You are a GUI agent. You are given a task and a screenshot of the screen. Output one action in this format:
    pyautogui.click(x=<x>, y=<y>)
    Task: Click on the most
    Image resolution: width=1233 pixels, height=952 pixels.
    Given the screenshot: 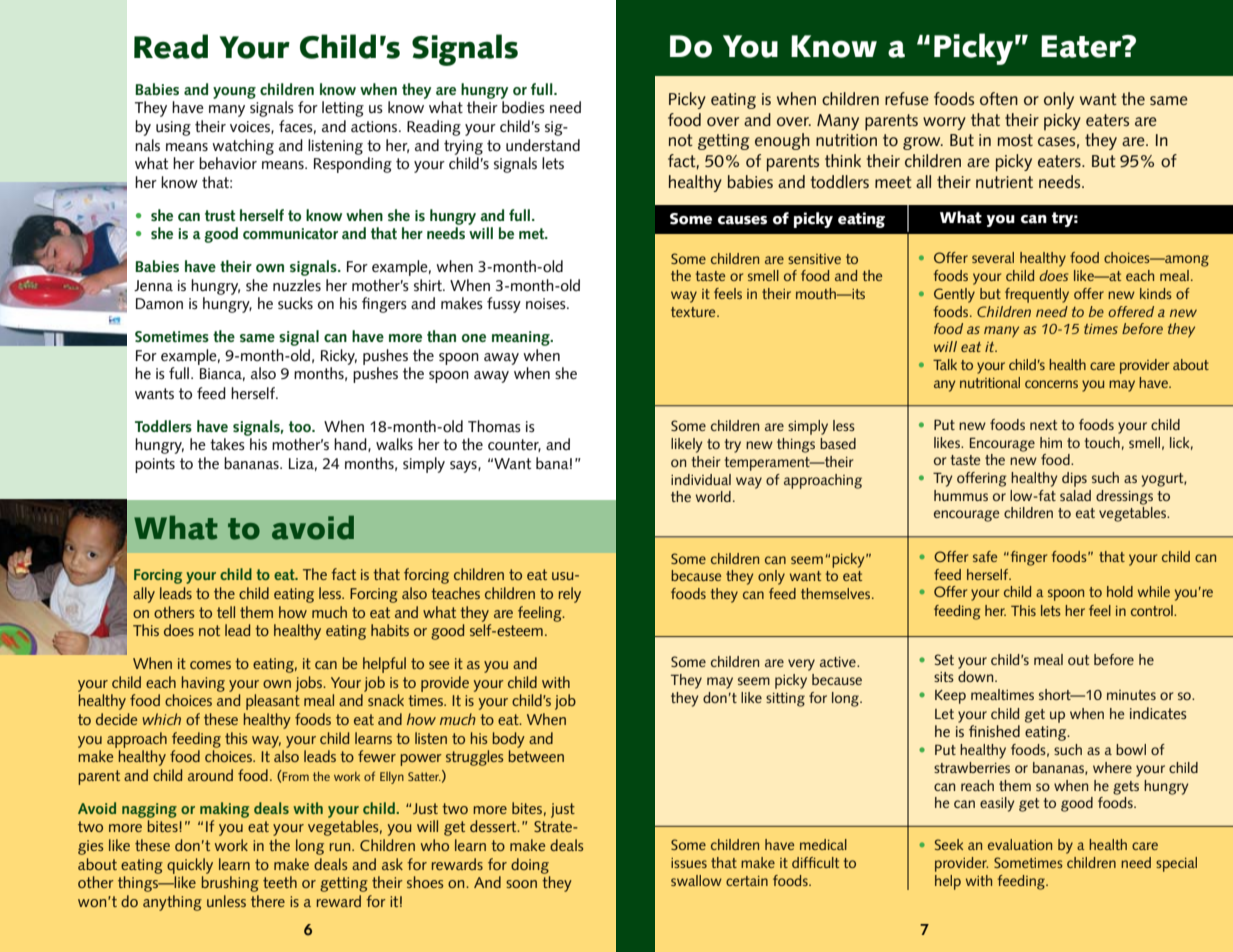 What is the action you would take?
    pyautogui.click(x=1015, y=140)
